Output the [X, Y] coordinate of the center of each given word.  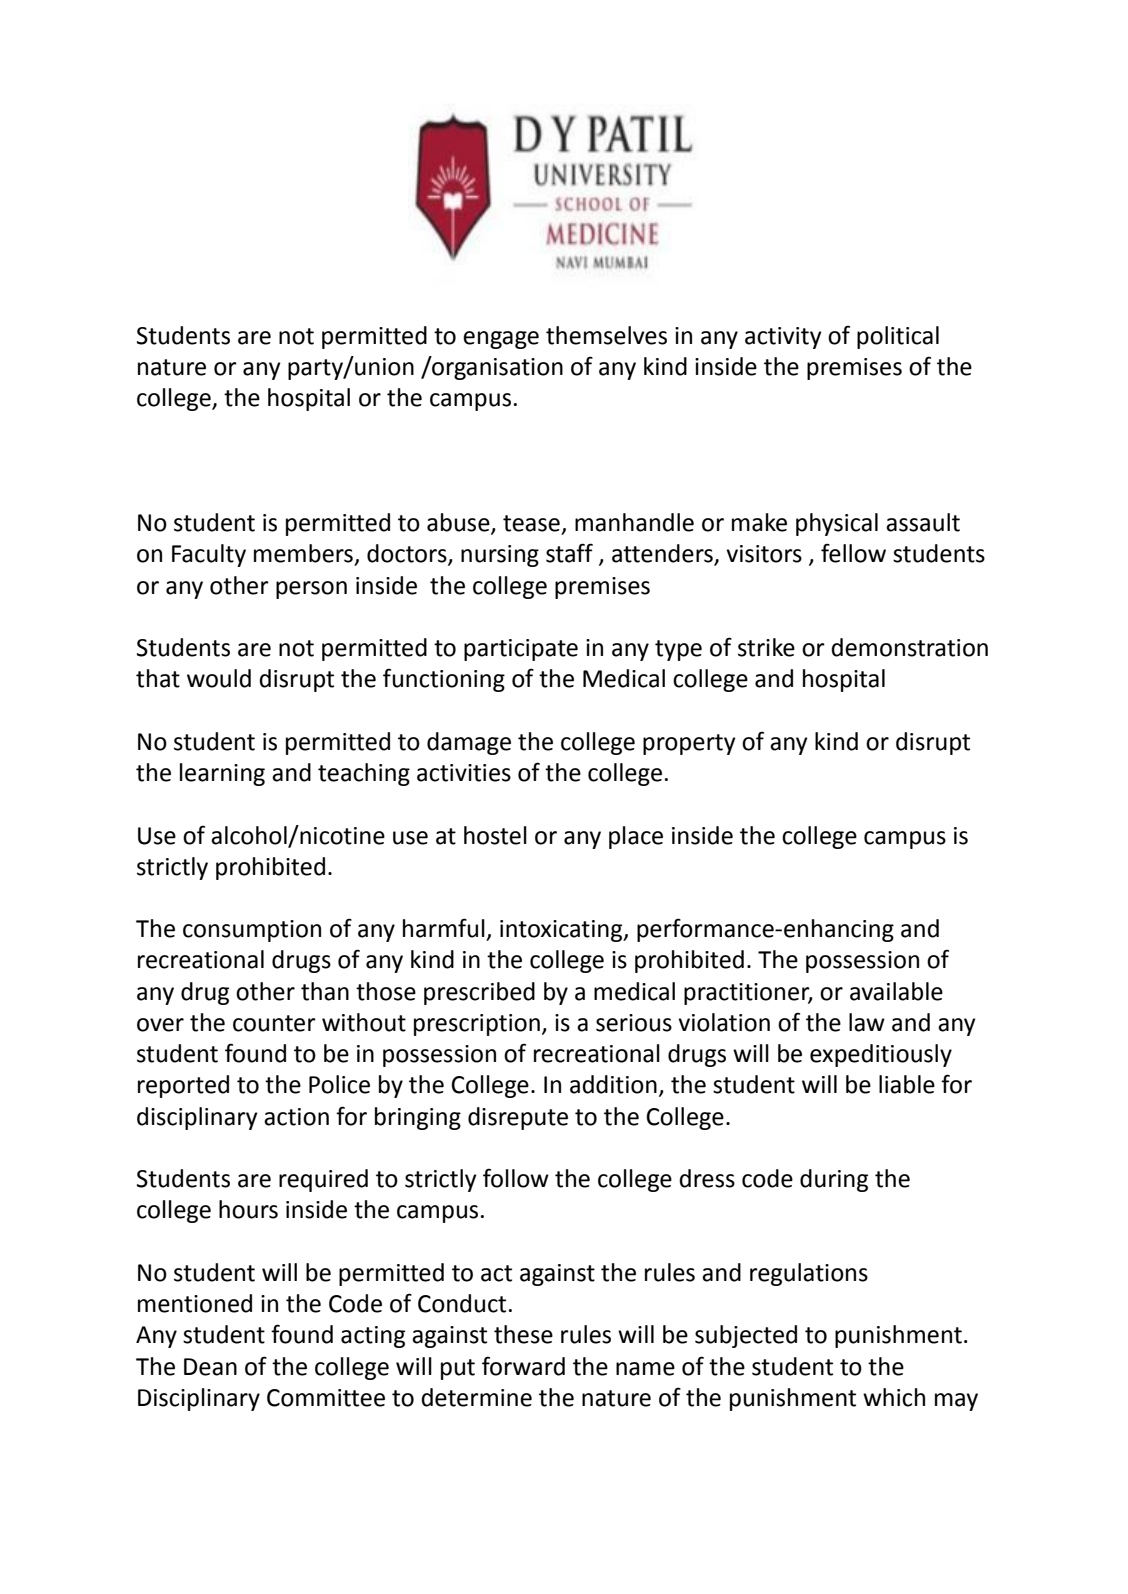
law [867, 1022]
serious [634, 1023]
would [219, 678]
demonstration [909, 647]
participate [521, 650]
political [898, 337]
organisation [496, 368]
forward [523, 1366]
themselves [606, 335]
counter [274, 1023]
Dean [210, 1367]
